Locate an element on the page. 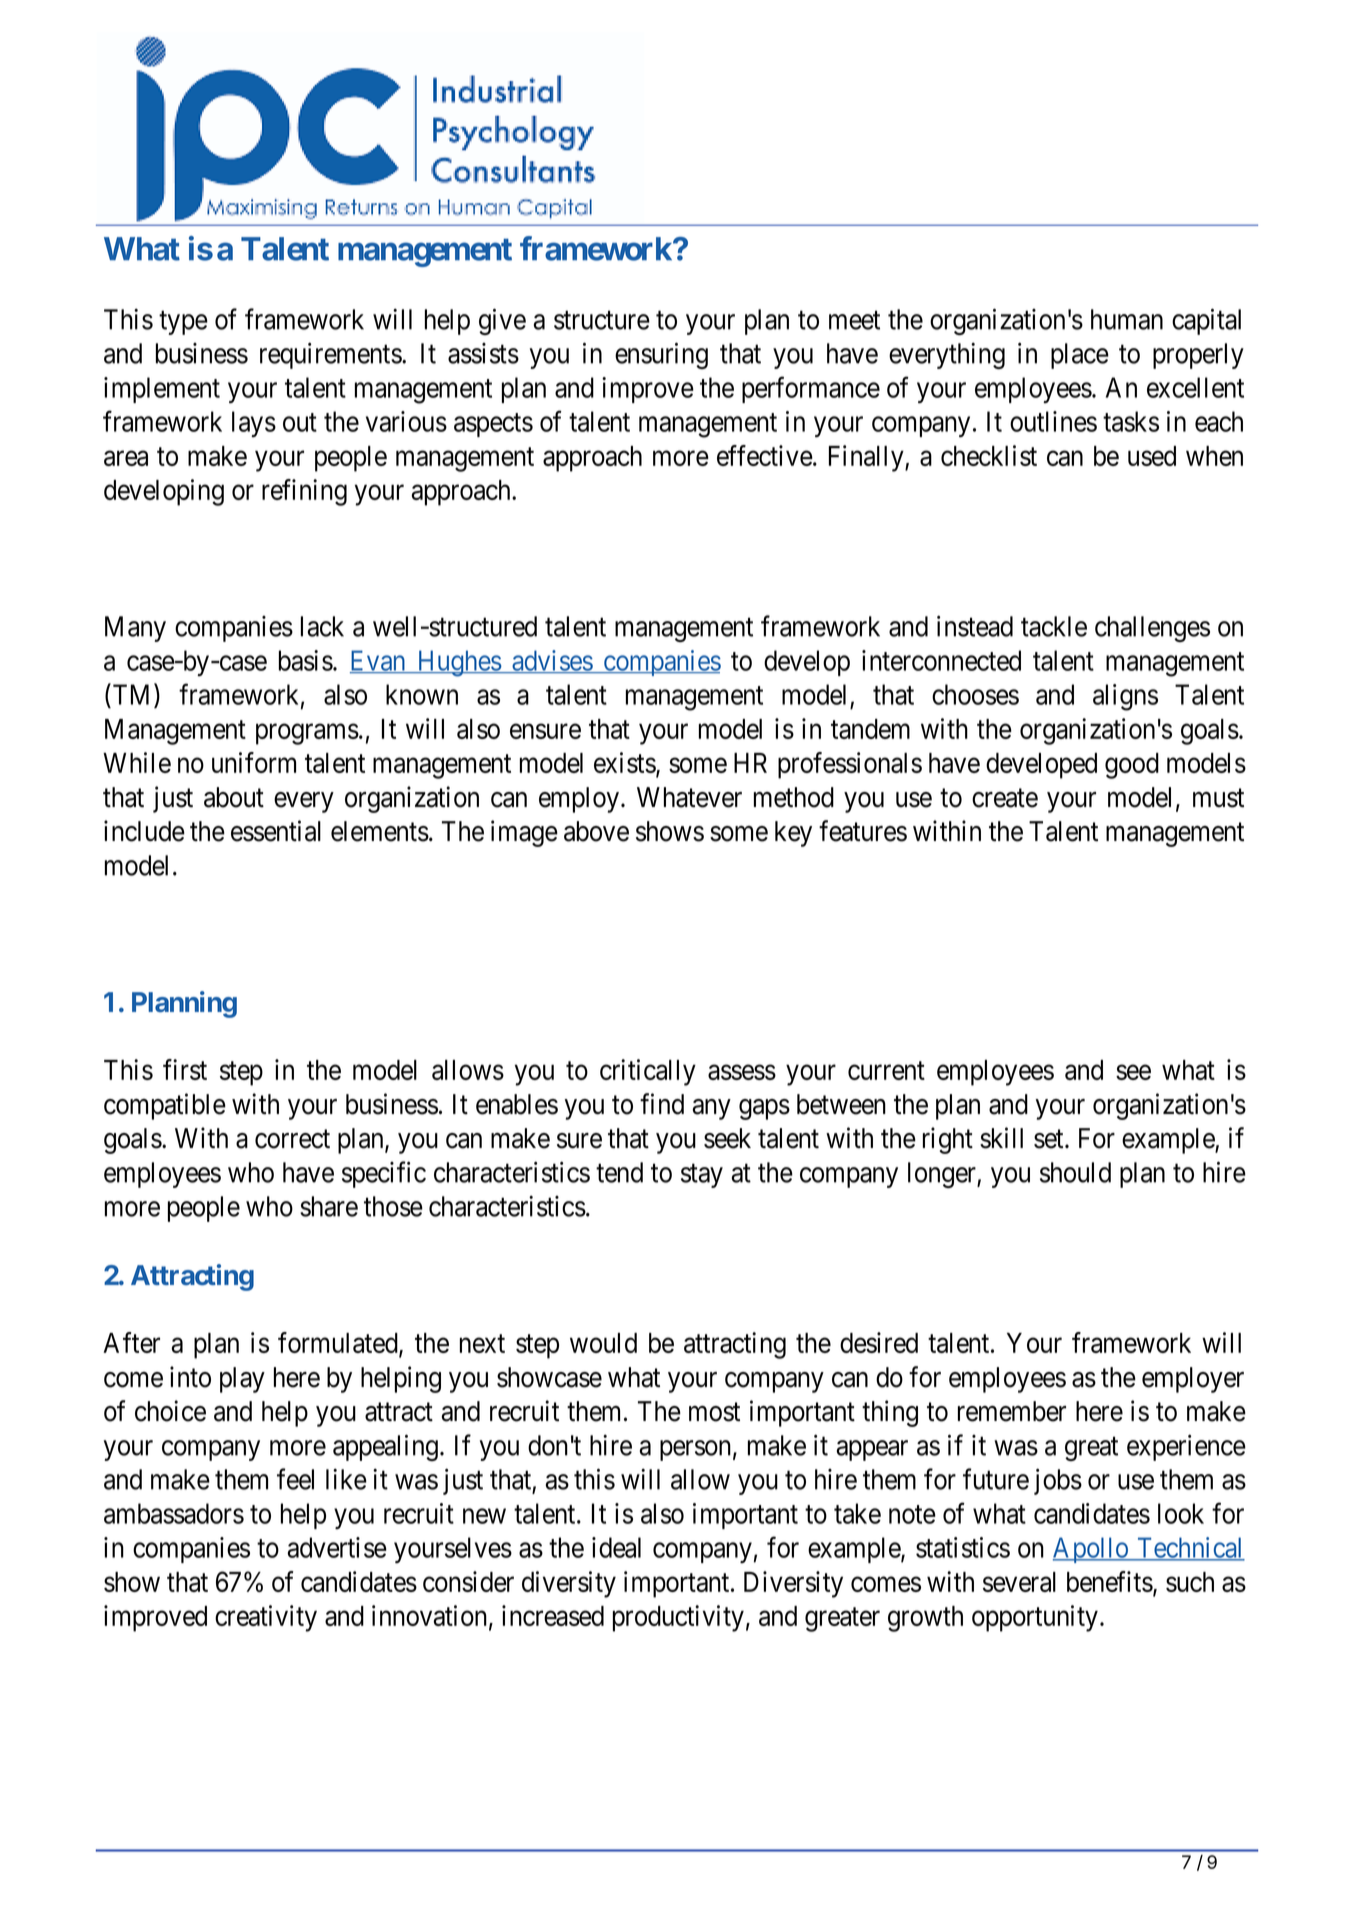 The width and height of the document is (1354, 1915). place is located at coordinates (1080, 356).
